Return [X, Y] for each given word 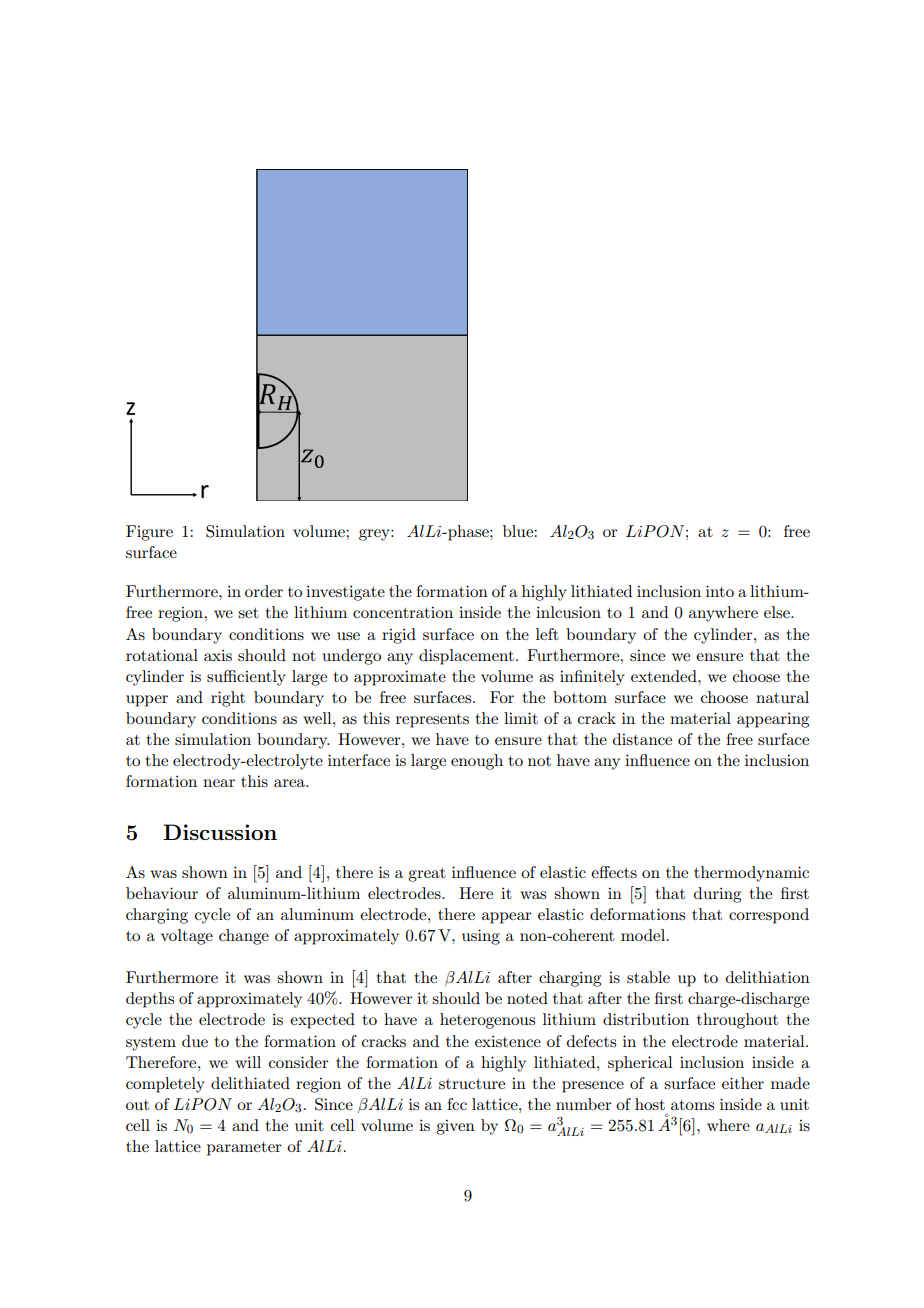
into [720, 591]
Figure [149, 533]
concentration [403, 612]
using [481, 937]
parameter [244, 1149]
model [644, 935]
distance [642, 739]
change [244, 937]
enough [477, 762]
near [219, 783]
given [455, 1127]
